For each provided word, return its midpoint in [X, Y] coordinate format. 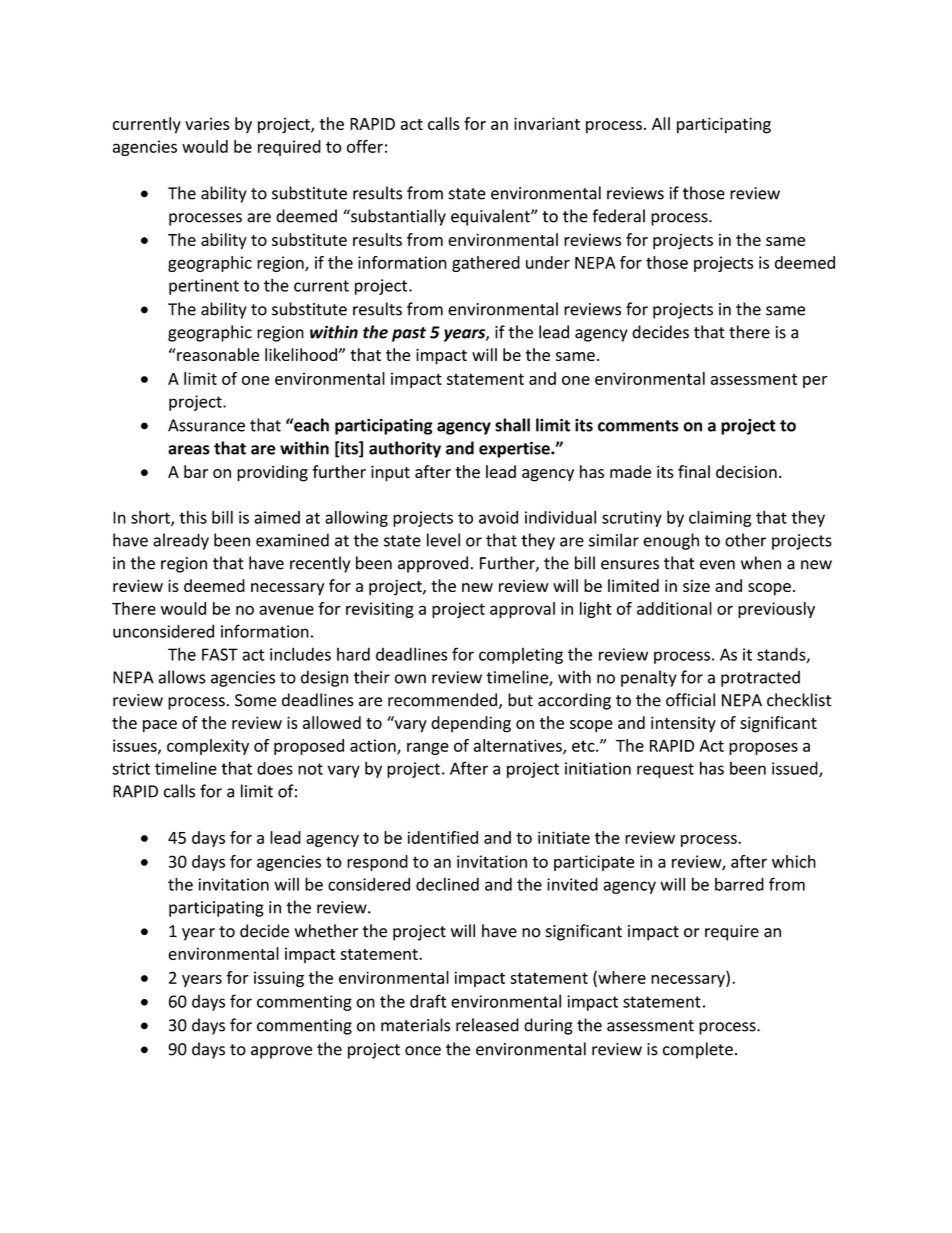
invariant [547, 123]
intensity [683, 724]
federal [618, 216]
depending [471, 724]
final [694, 471]
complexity [208, 747]
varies [207, 123]
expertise [515, 449]
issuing [279, 979]
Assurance [206, 425]
